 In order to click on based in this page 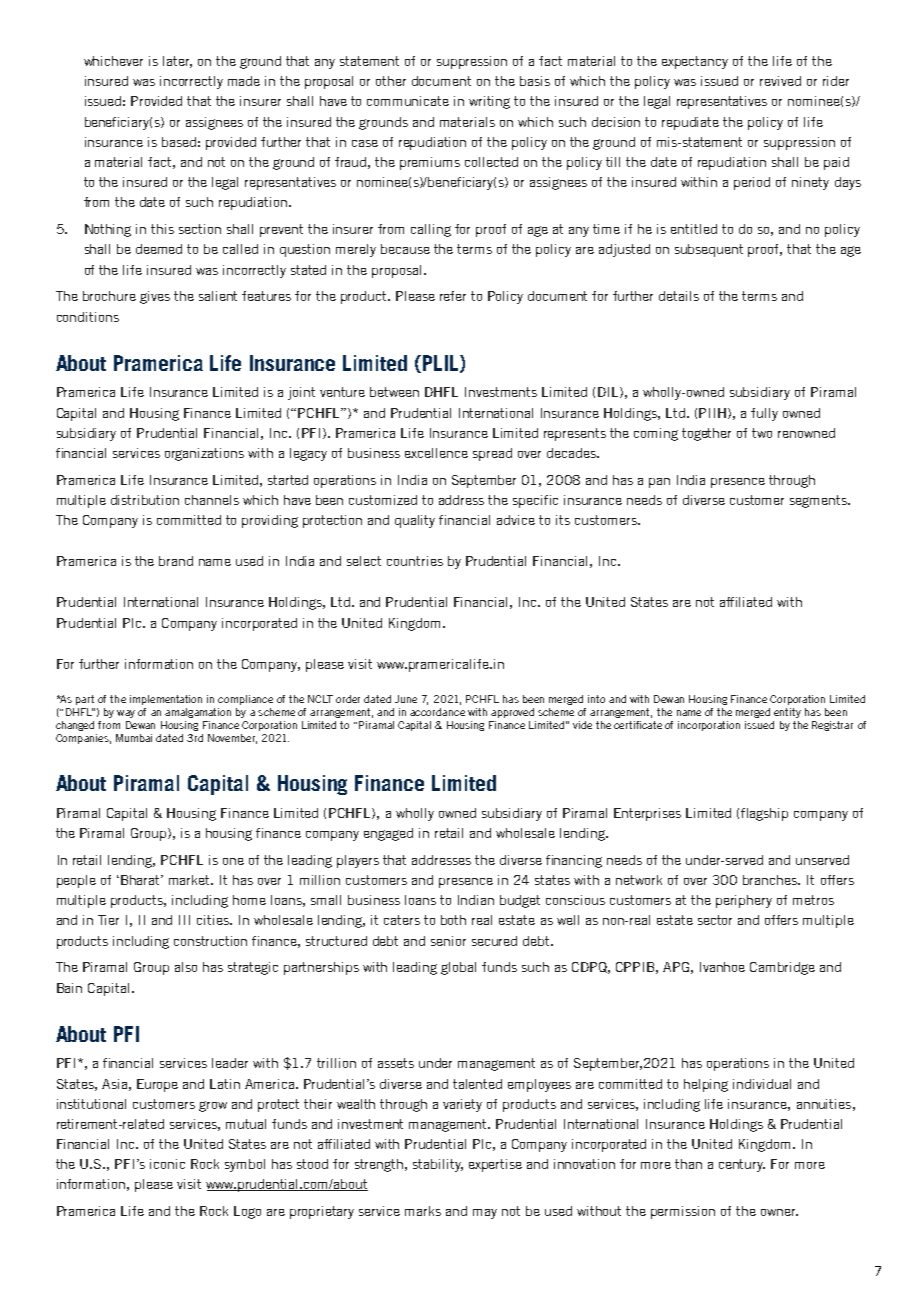, I will do `click(179, 142)`.
